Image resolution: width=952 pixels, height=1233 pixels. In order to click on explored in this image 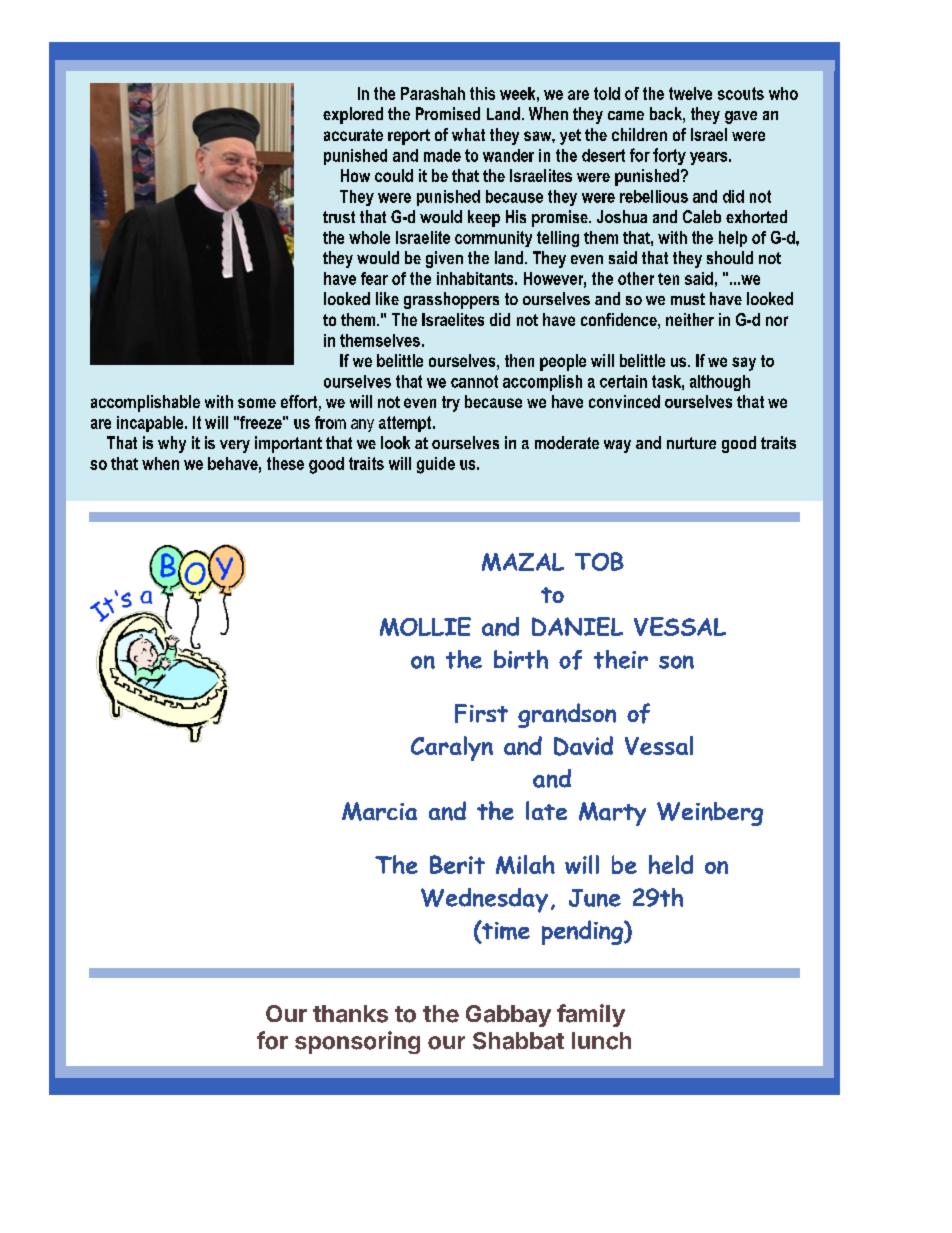, I will do `click(353, 115)`.
